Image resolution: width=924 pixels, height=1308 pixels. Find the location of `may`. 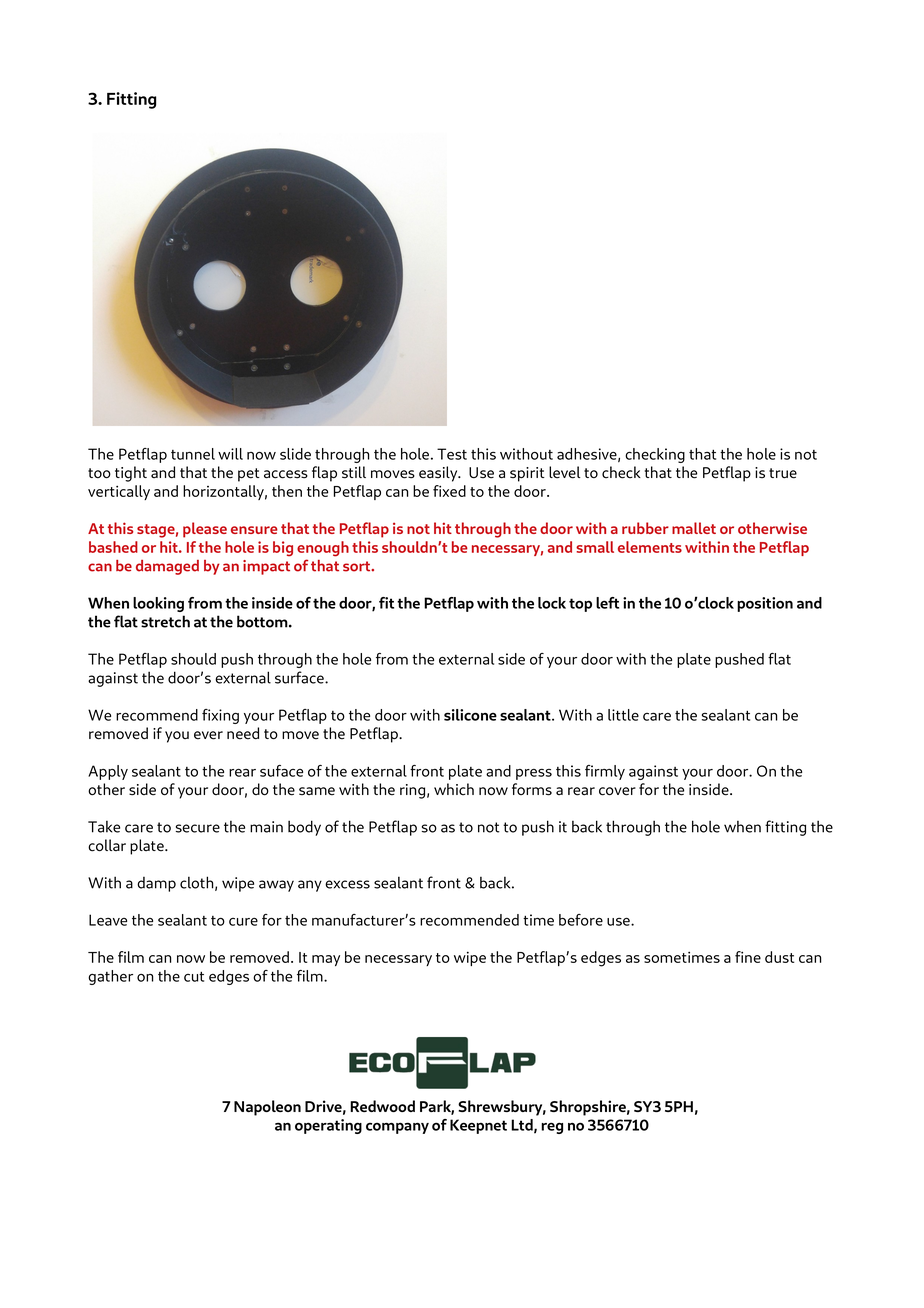

may is located at coordinates (326, 960).
